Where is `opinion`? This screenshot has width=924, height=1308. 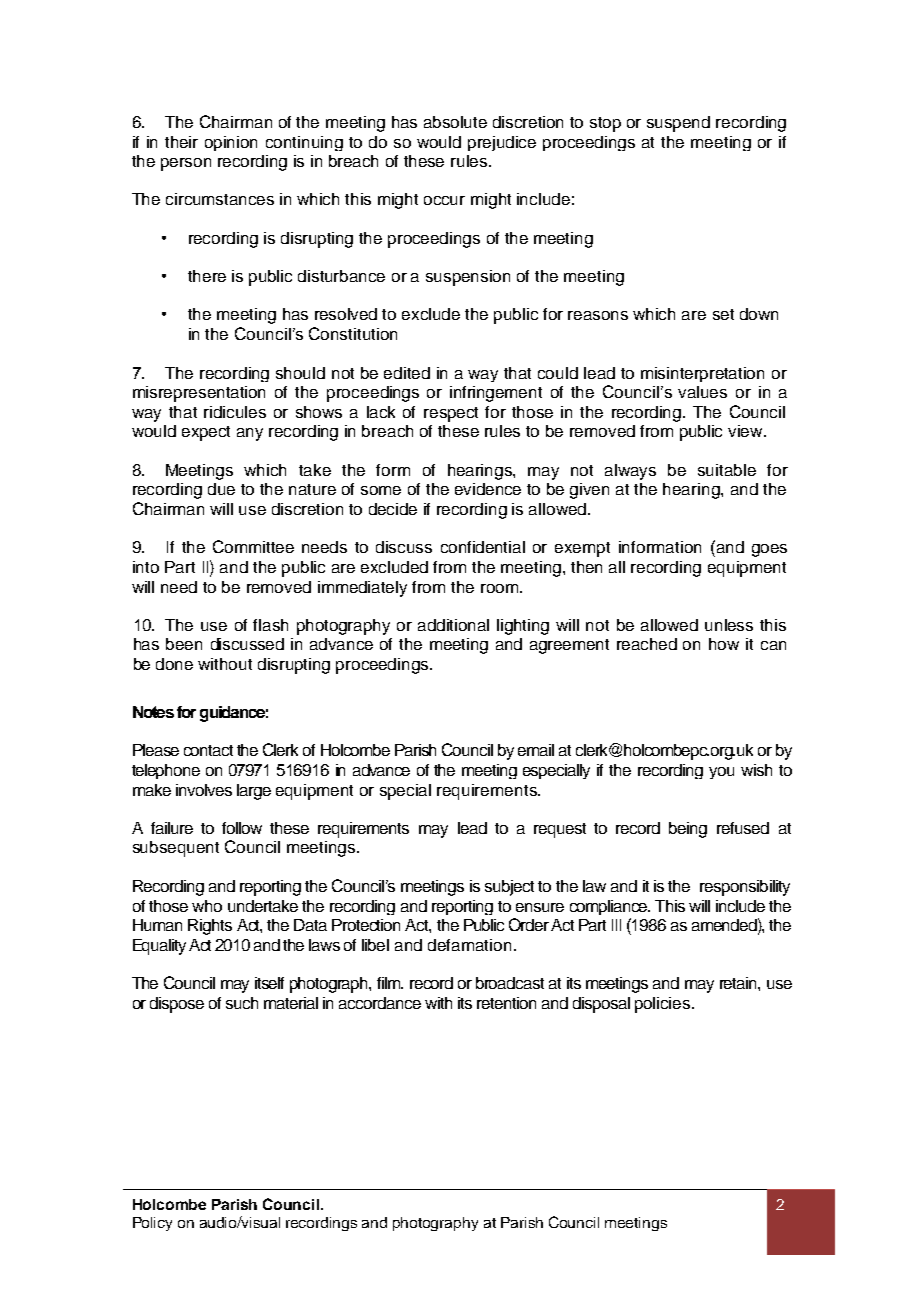 opinion is located at coordinates (231, 143).
